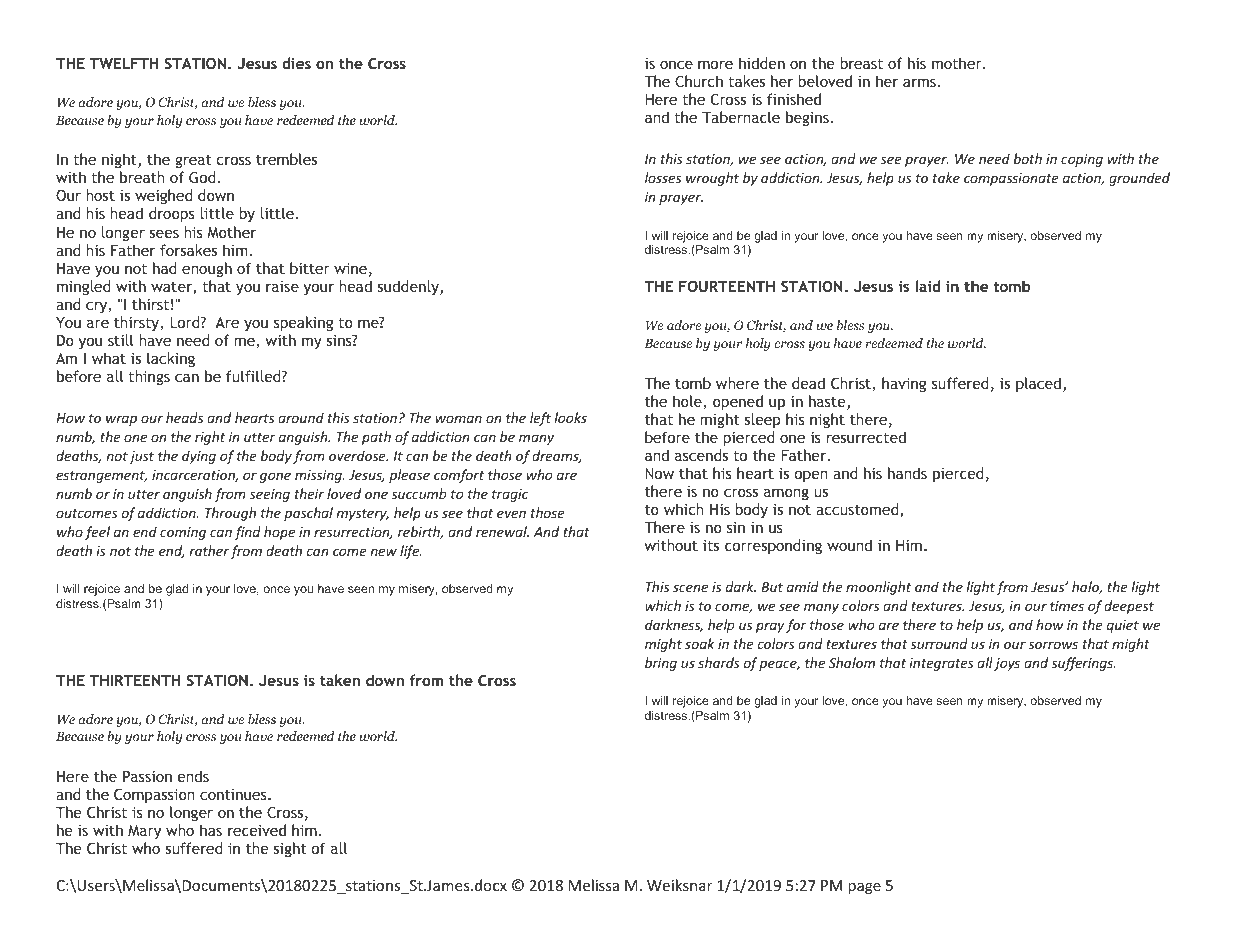 Image resolution: width=1233 pixels, height=952 pixels. Describe the element at coordinates (290, 849) in the screenshot. I see `sight` at that location.
